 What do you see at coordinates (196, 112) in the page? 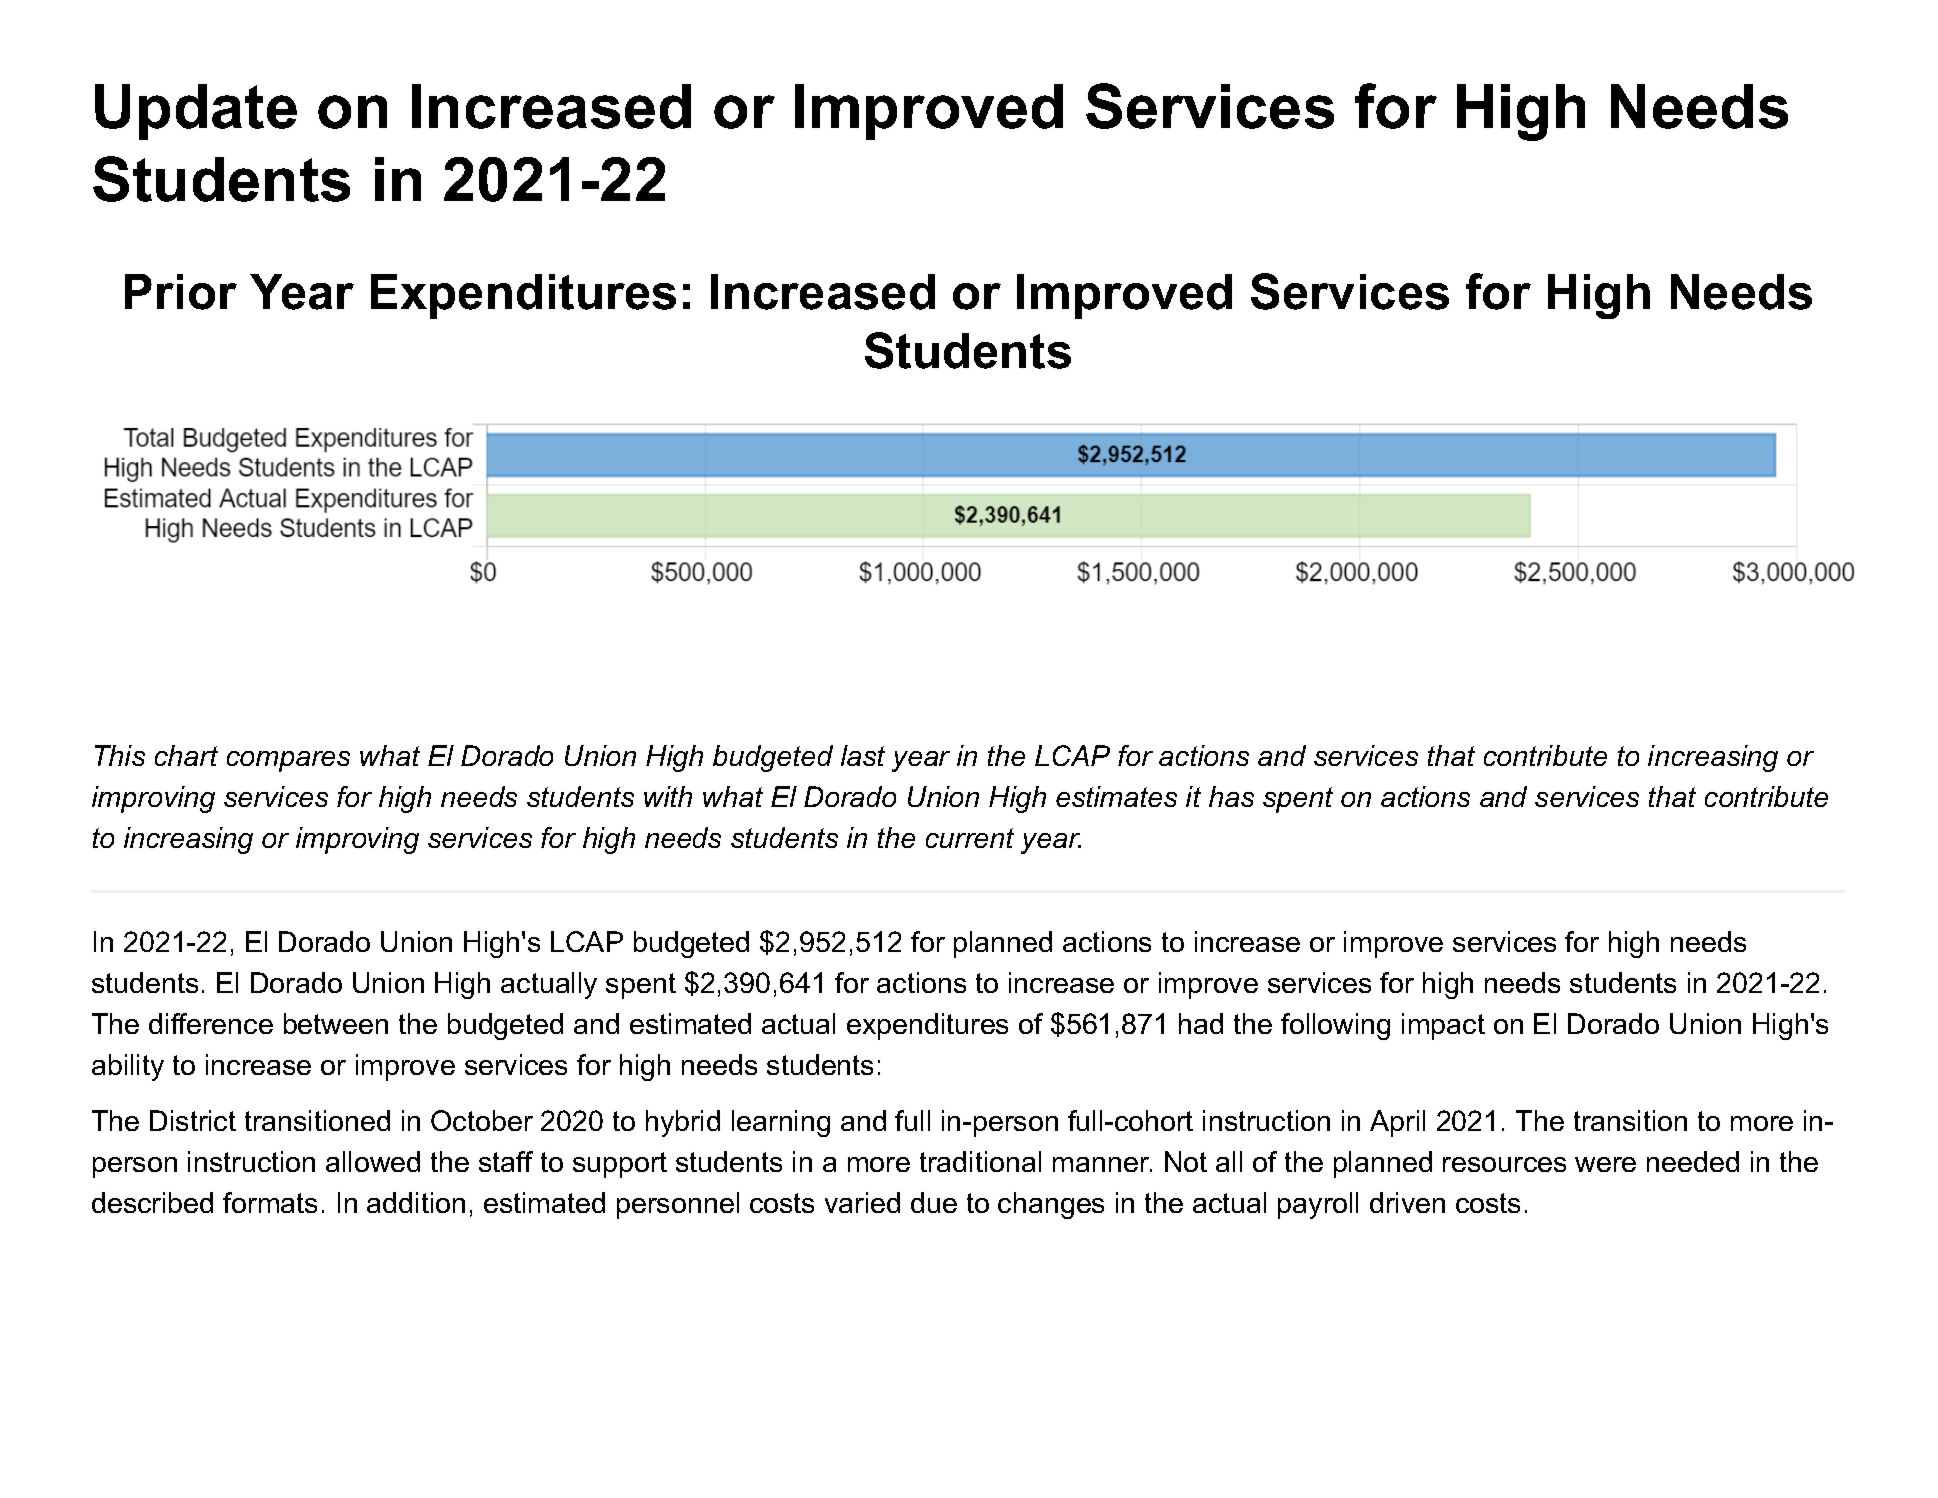
I see `Update` at bounding box center [196, 112].
